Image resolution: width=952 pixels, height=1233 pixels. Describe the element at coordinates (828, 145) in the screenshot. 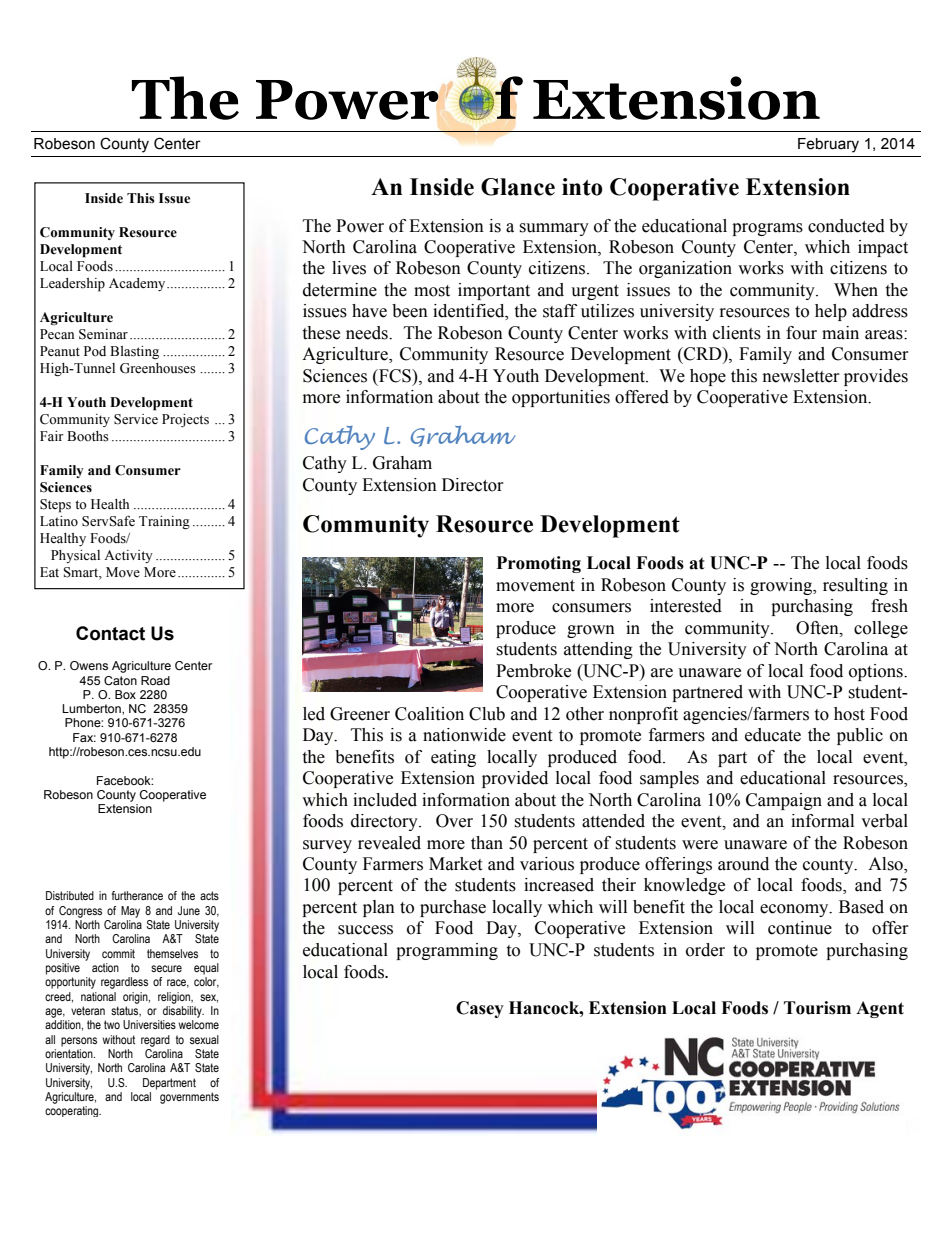

I see `February` at that location.
